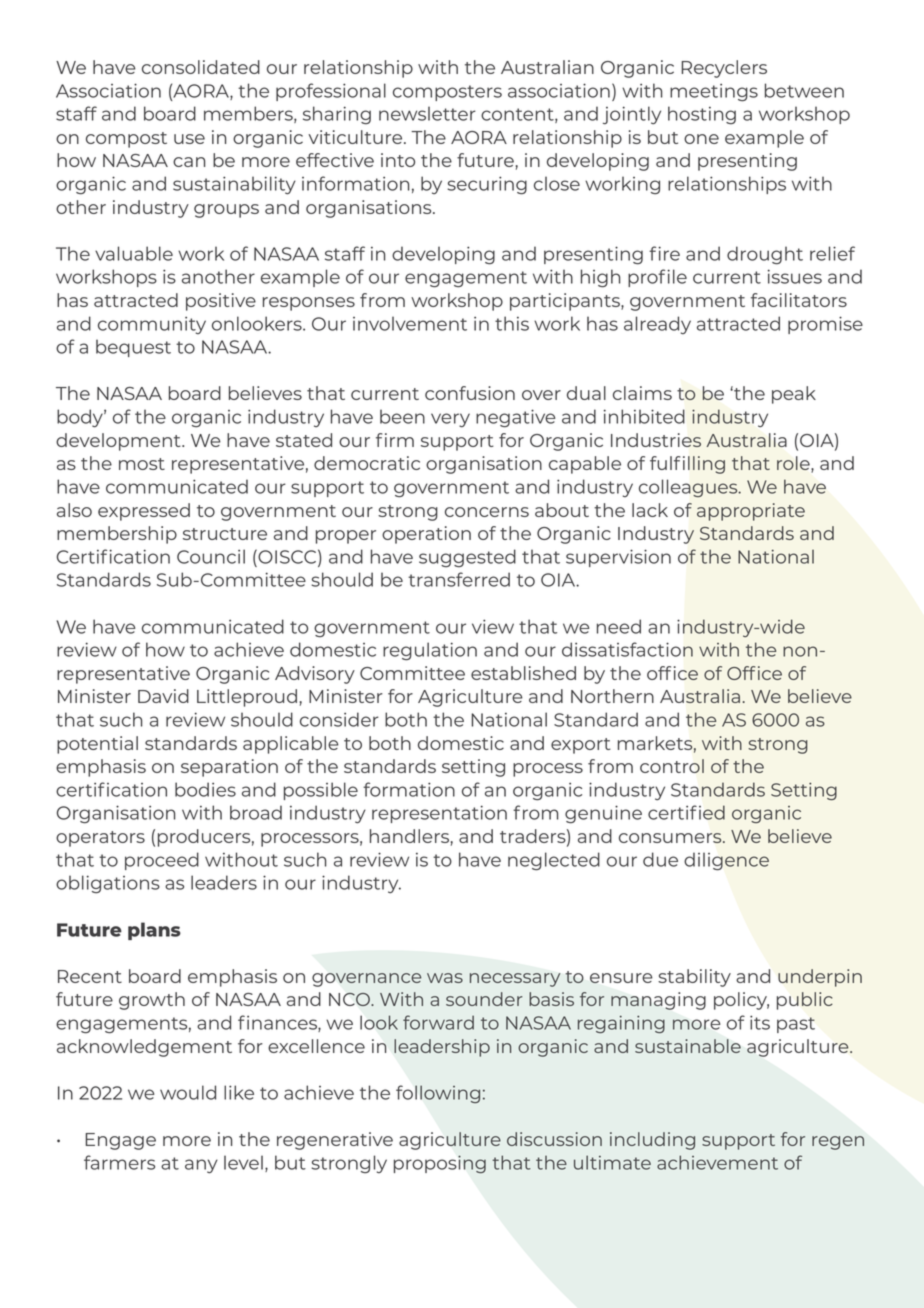 The width and height of the screenshot is (924, 1308). I want to click on newsletter, so click(427, 113).
